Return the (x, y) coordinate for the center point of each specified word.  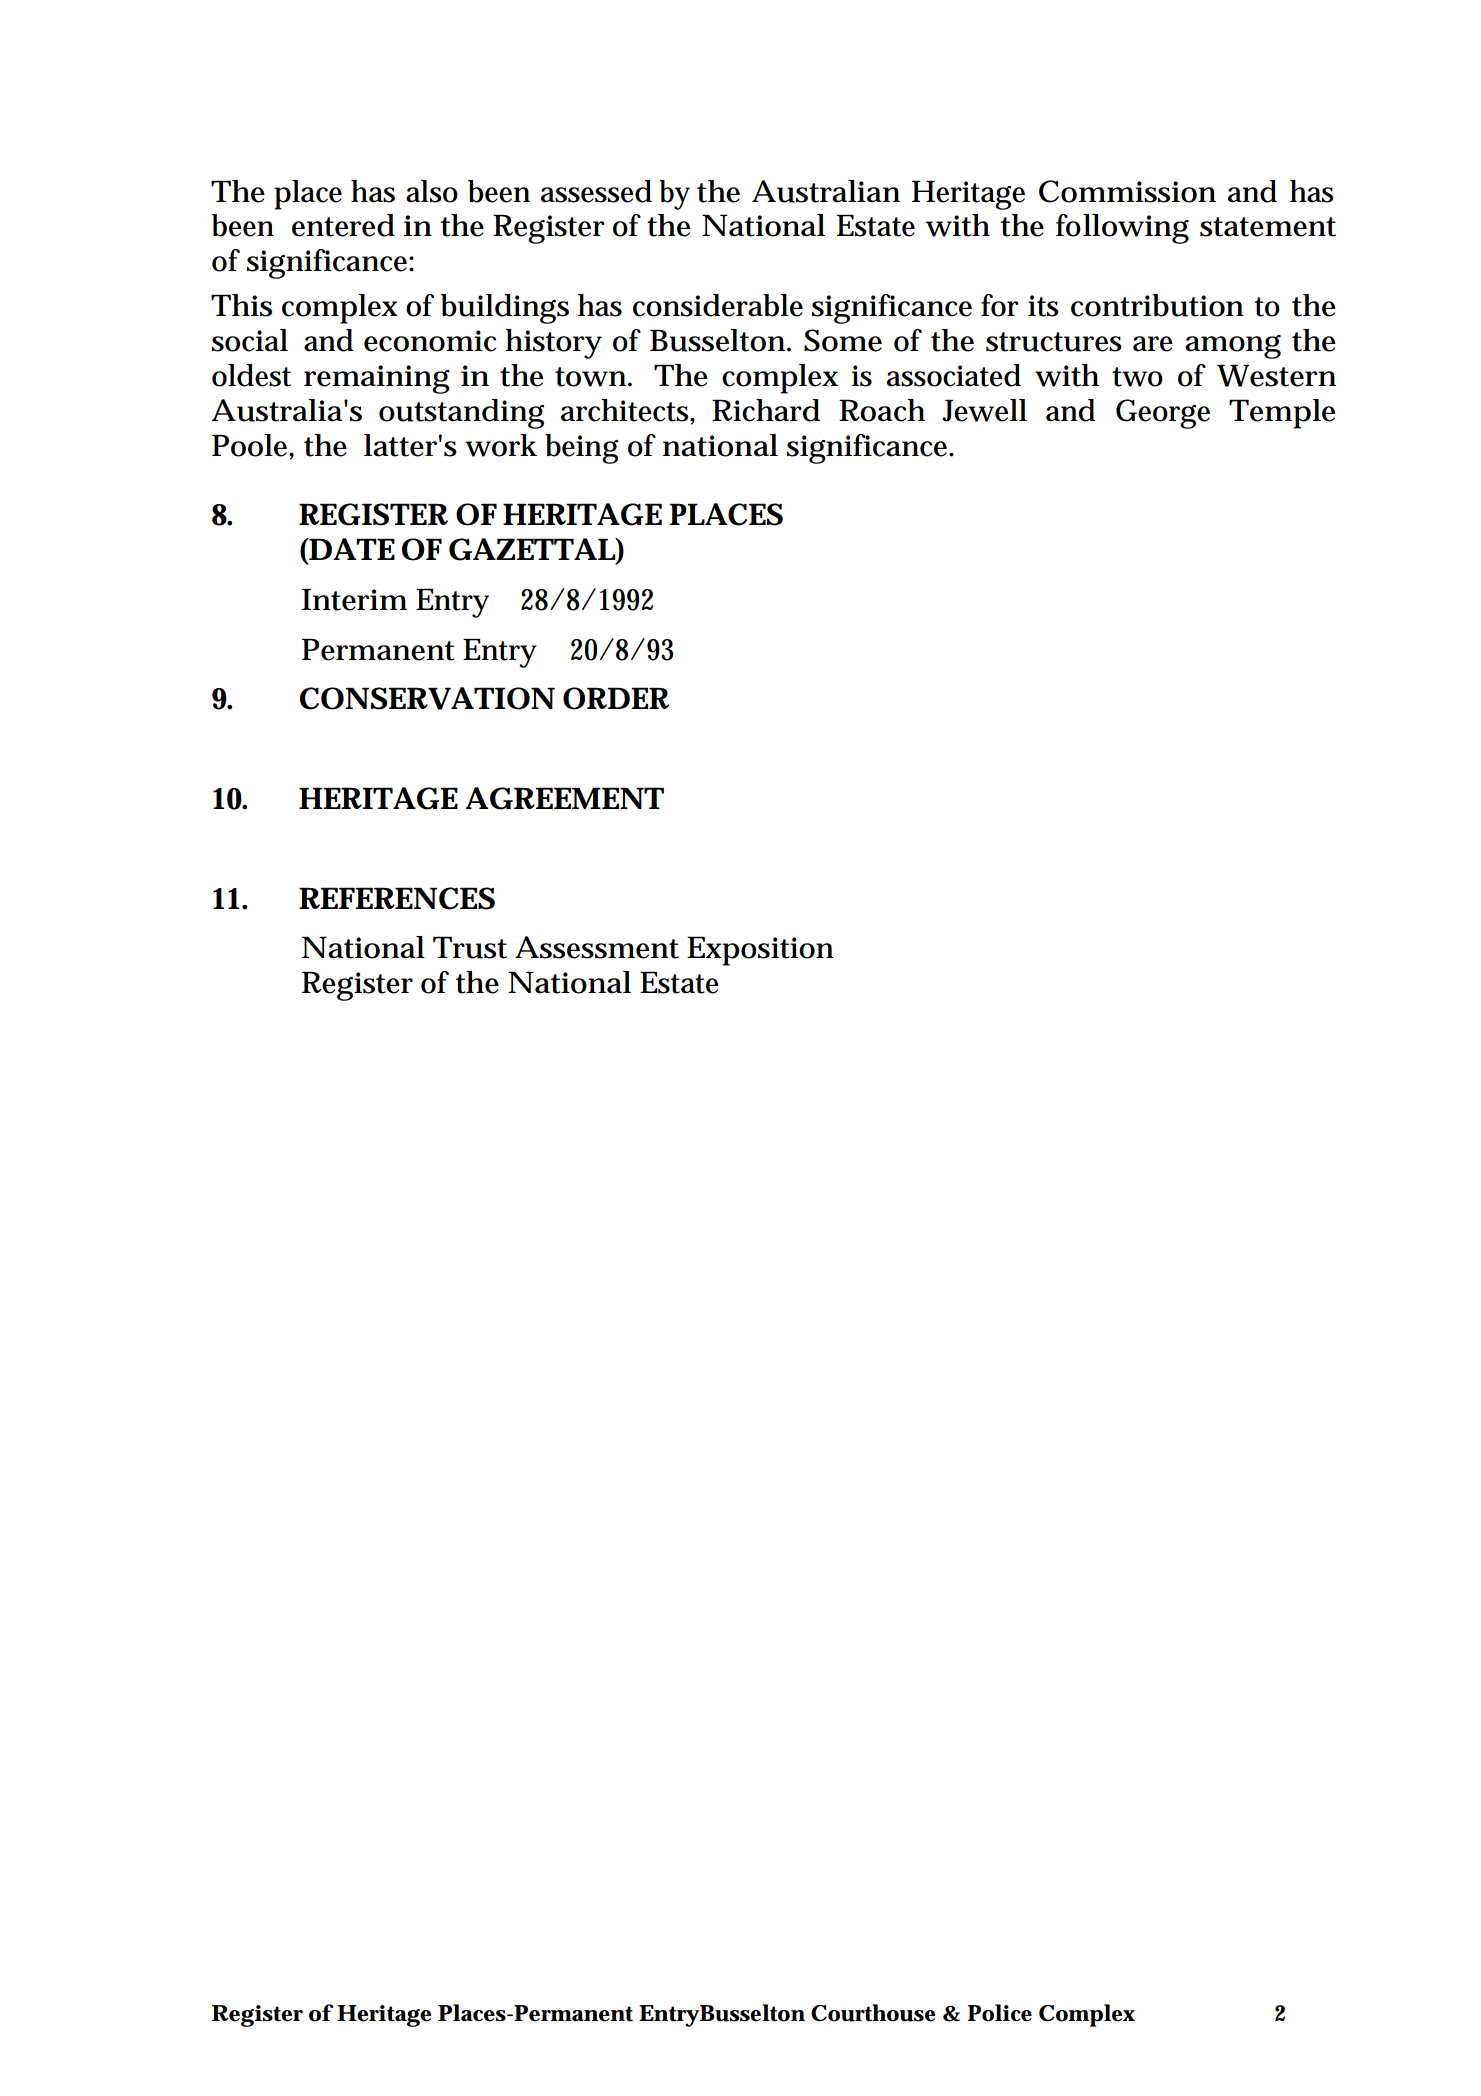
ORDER (616, 698)
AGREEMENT (564, 798)
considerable (718, 305)
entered (343, 225)
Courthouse (873, 2013)
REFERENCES (397, 898)
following (1122, 229)
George (1163, 414)
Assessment (597, 947)
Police (999, 2013)
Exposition (760, 951)
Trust (470, 947)
